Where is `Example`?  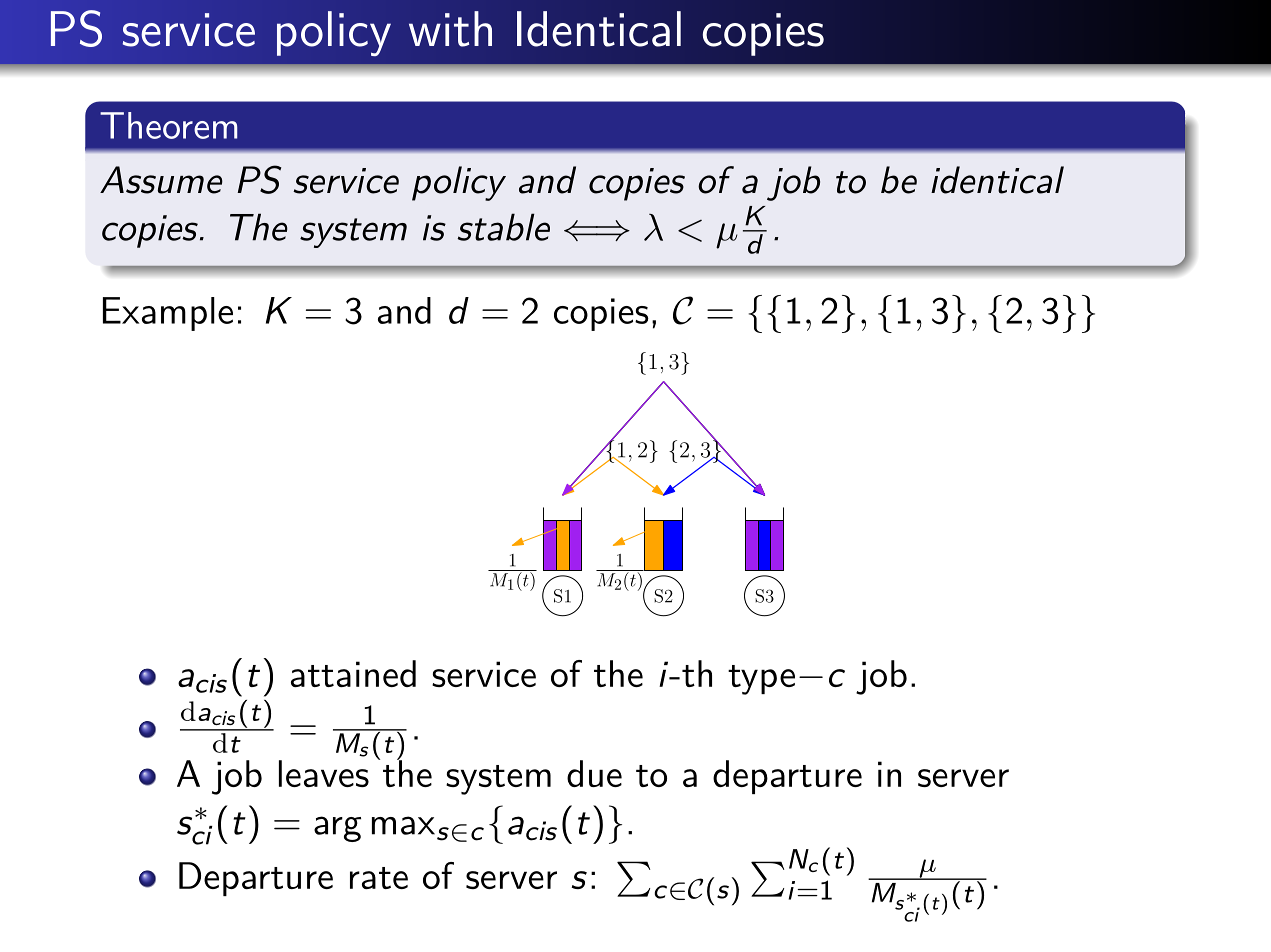 Example is located at coordinates (168, 314).
